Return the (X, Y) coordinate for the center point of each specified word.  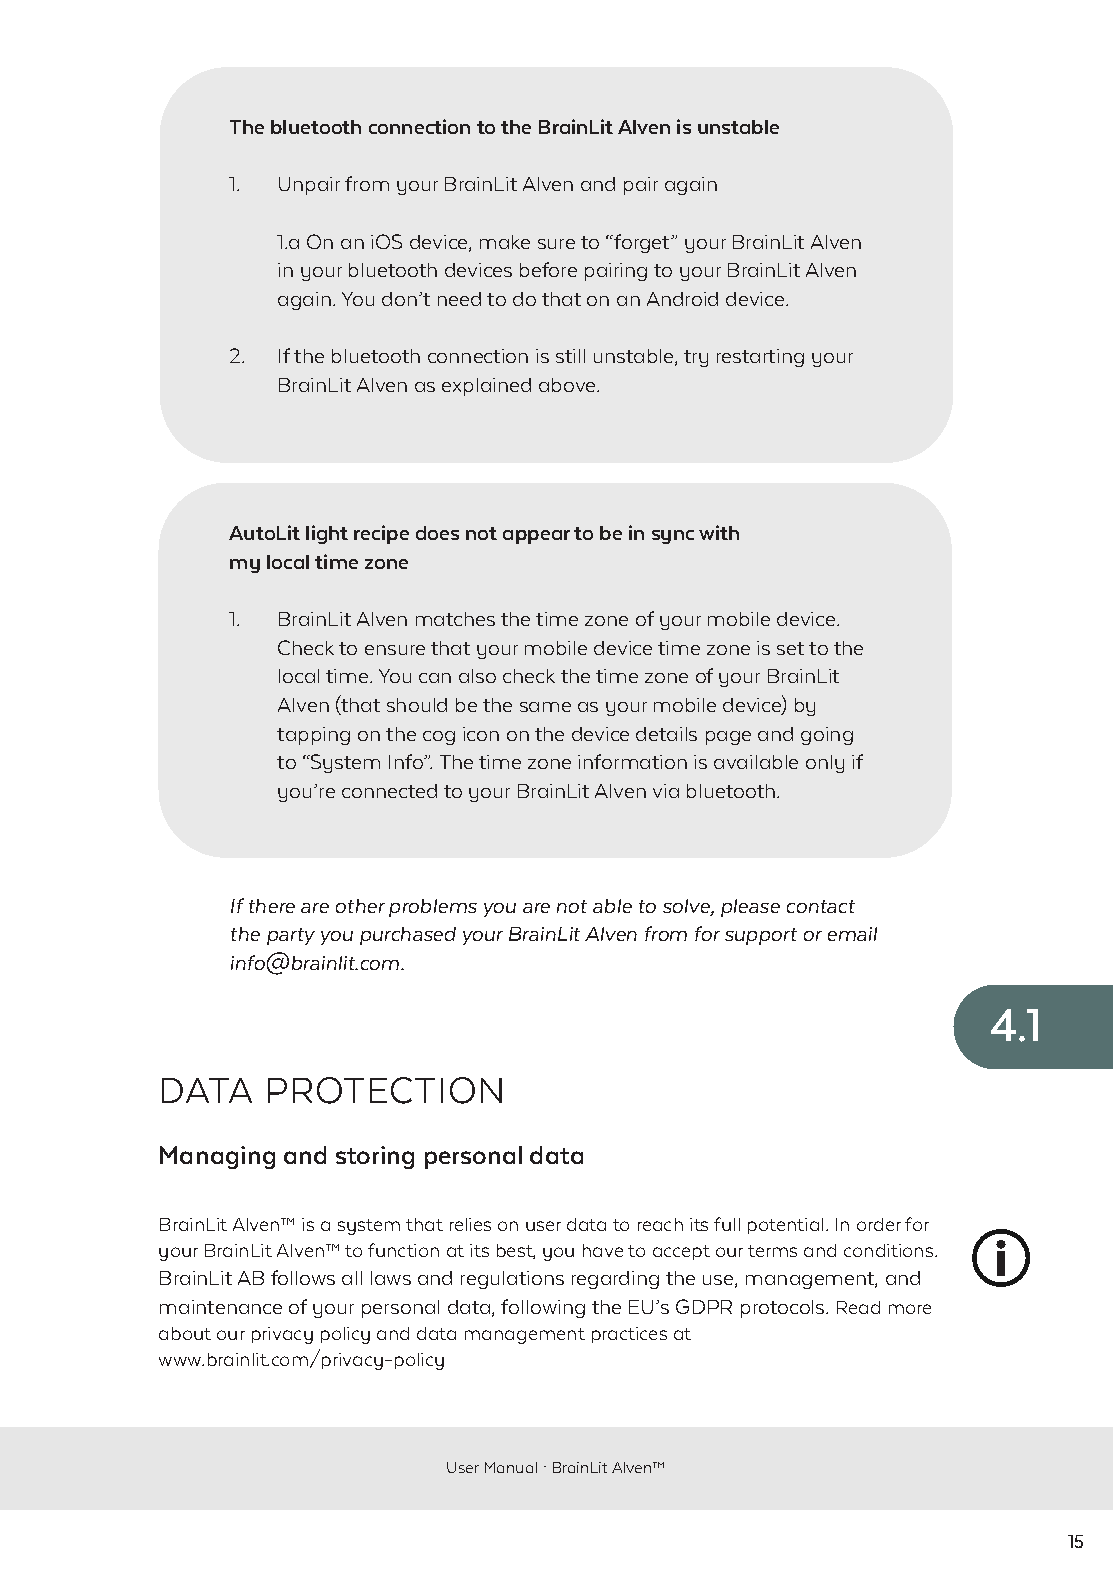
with (719, 532)
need (459, 299)
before (548, 269)
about (185, 1333)
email (852, 934)
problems (433, 908)
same (545, 707)
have (603, 1250)
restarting (760, 358)
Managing (217, 1157)
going (827, 736)
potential (785, 1226)
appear (536, 537)
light (327, 534)
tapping (313, 736)
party (291, 936)
